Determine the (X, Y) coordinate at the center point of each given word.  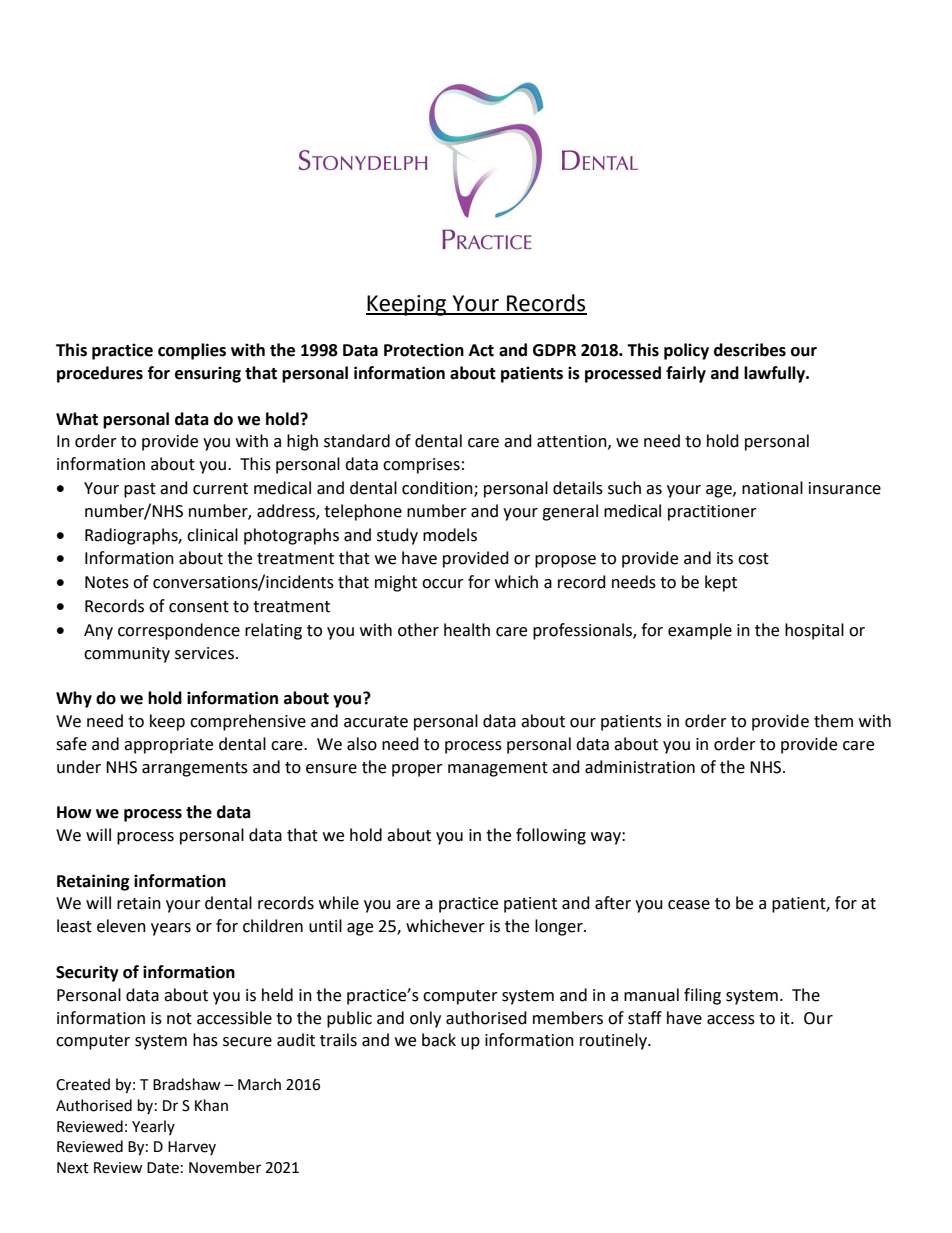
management (498, 769)
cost (753, 559)
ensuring (208, 374)
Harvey (192, 1148)
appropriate (168, 746)
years (171, 929)
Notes (107, 582)
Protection (424, 350)
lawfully (776, 374)
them (833, 721)
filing (702, 996)
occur (443, 584)
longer (560, 927)
